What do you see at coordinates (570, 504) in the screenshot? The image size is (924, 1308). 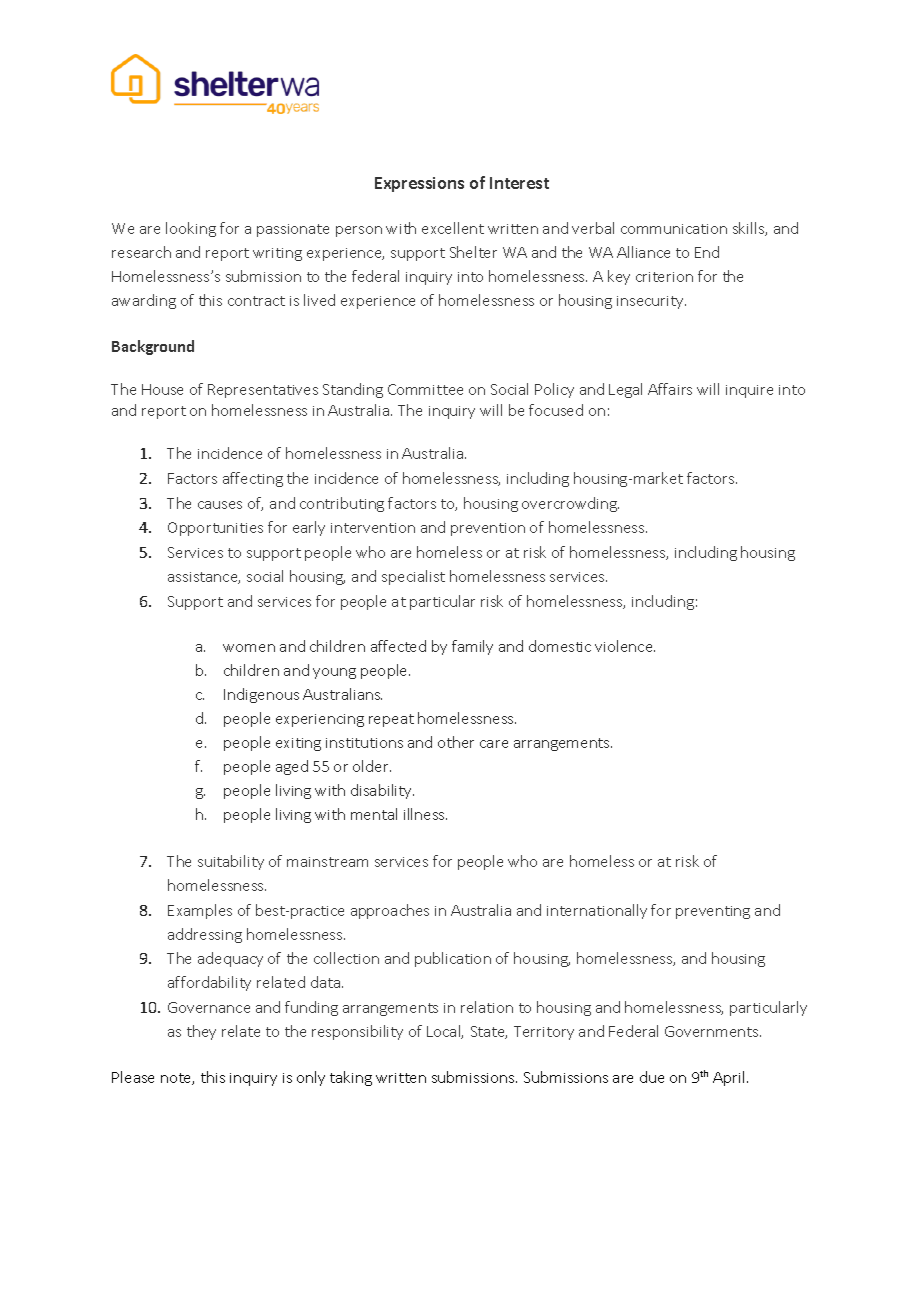 I see `overcrowding` at bounding box center [570, 504].
